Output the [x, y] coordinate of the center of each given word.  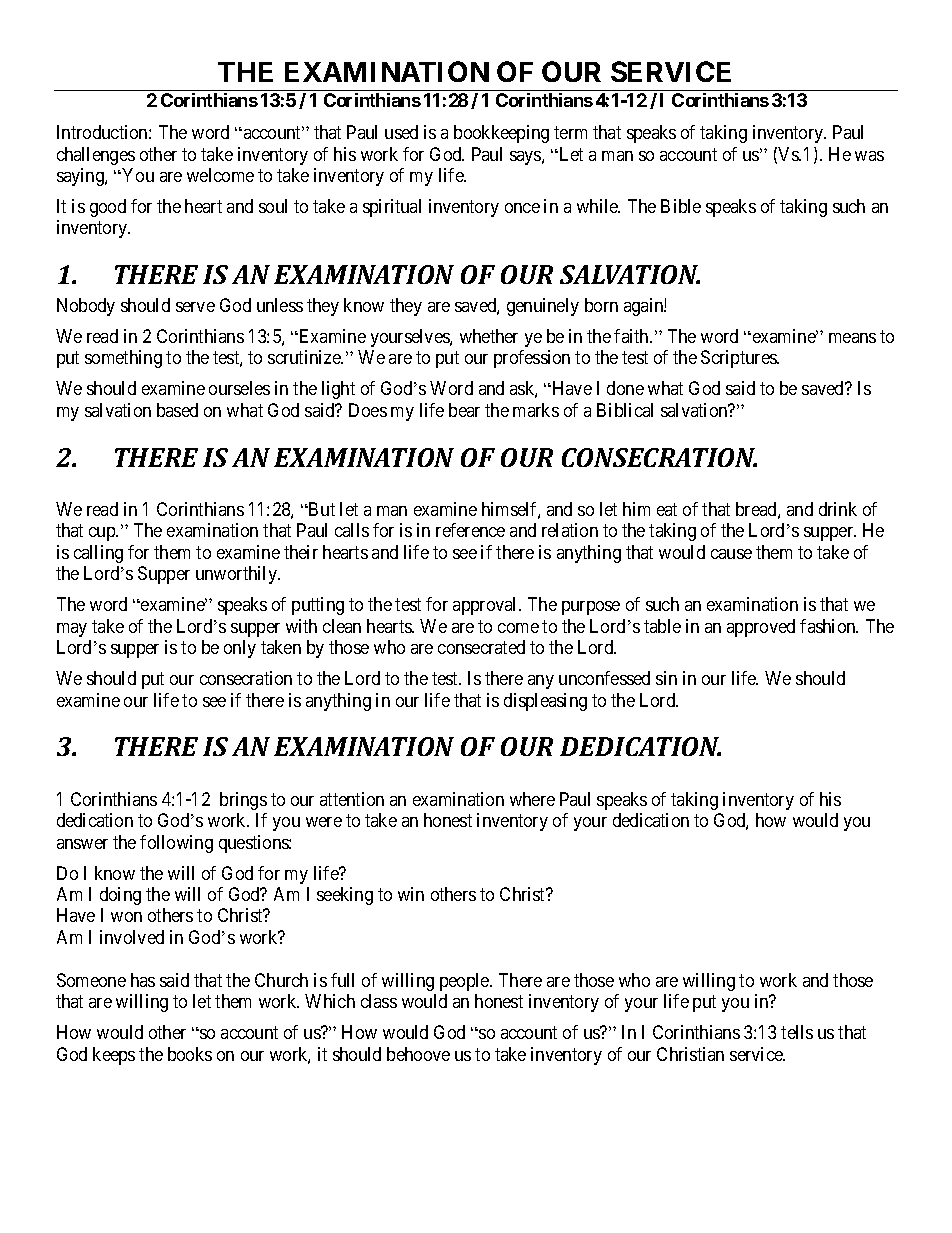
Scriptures [739, 359]
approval [486, 606]
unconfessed [604, 678]
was [869, 156]
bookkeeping [501, 134]
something [123, 359]
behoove [418, 1054]
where [532, 799]
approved [761, 628]
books [190, 1054]
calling [98, 554]
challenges [96, 156]
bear [464, 410]
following [176, 844]
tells [797, 1032]
